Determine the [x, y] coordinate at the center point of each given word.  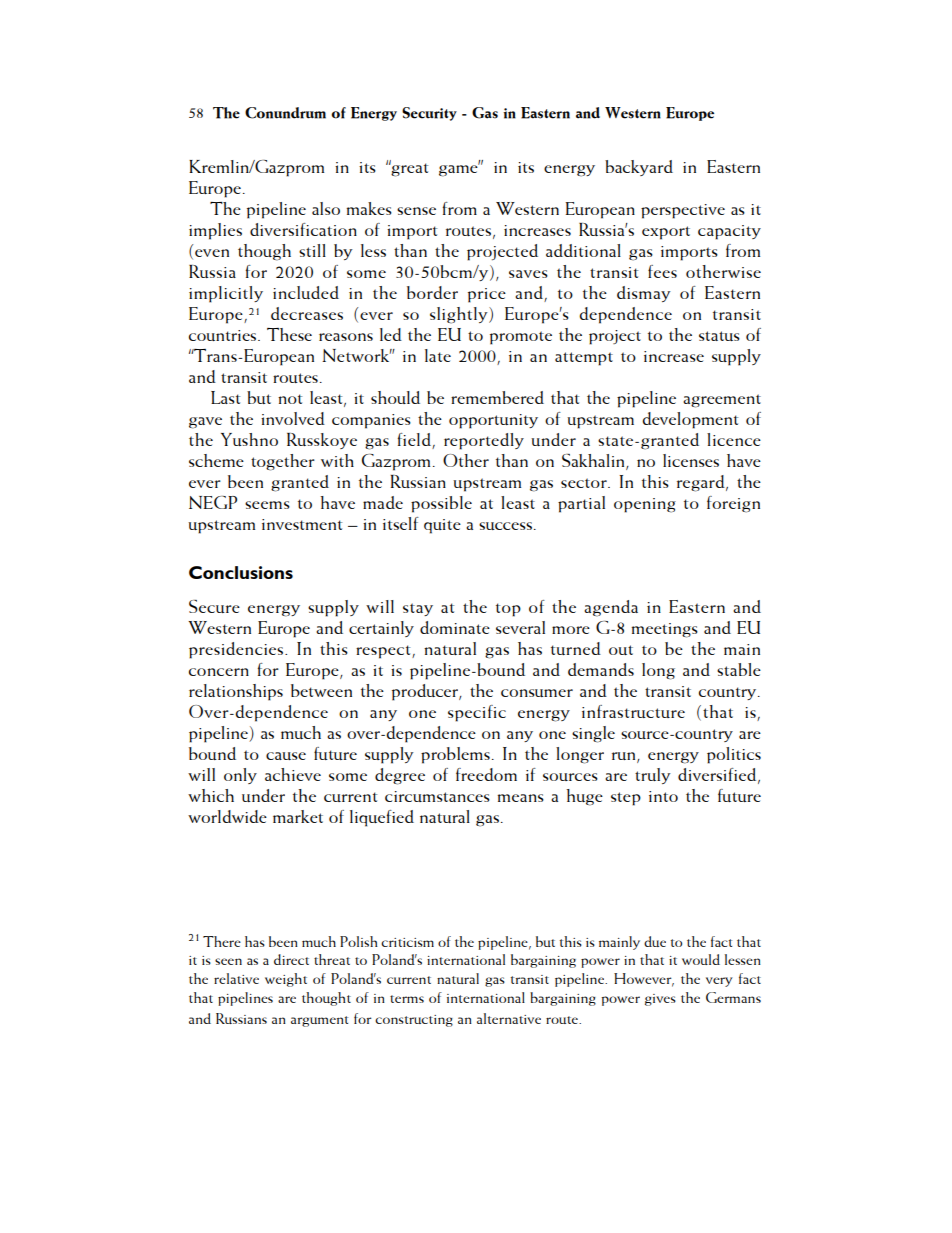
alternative [509, 1018]
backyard [639, 168]
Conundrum [285, 113]
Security [429, 114]
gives [660, 1000]
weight [286, 980]
